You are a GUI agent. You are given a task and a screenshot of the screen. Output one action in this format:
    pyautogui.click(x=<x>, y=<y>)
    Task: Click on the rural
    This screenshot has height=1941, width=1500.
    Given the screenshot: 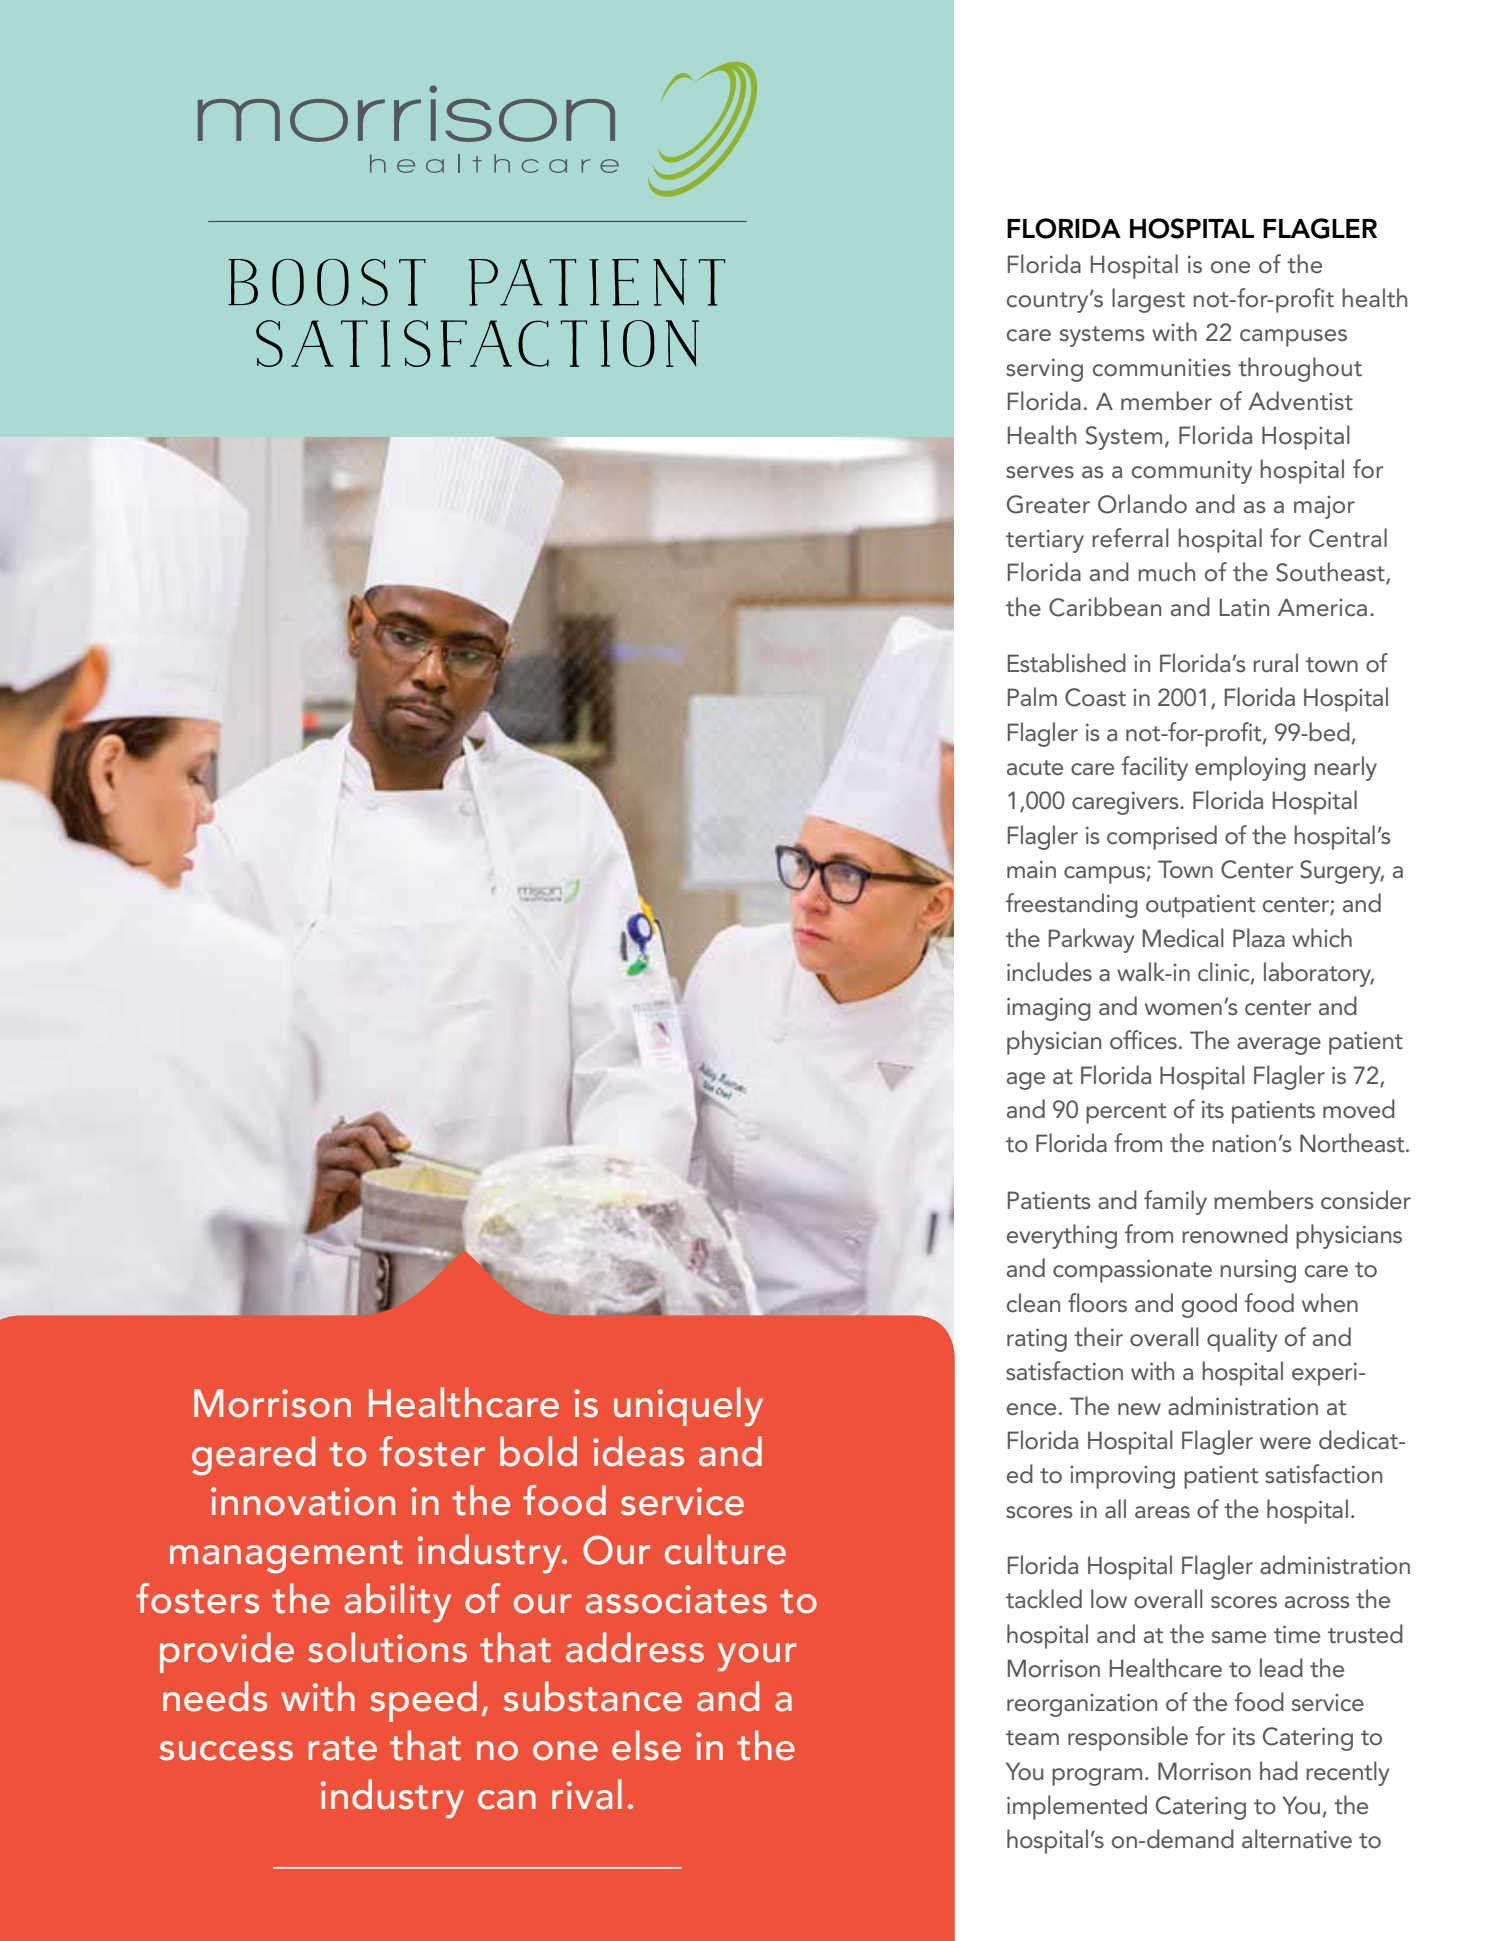 What is the action you would take?
    pyautogui.click(x=1275, y=663)
